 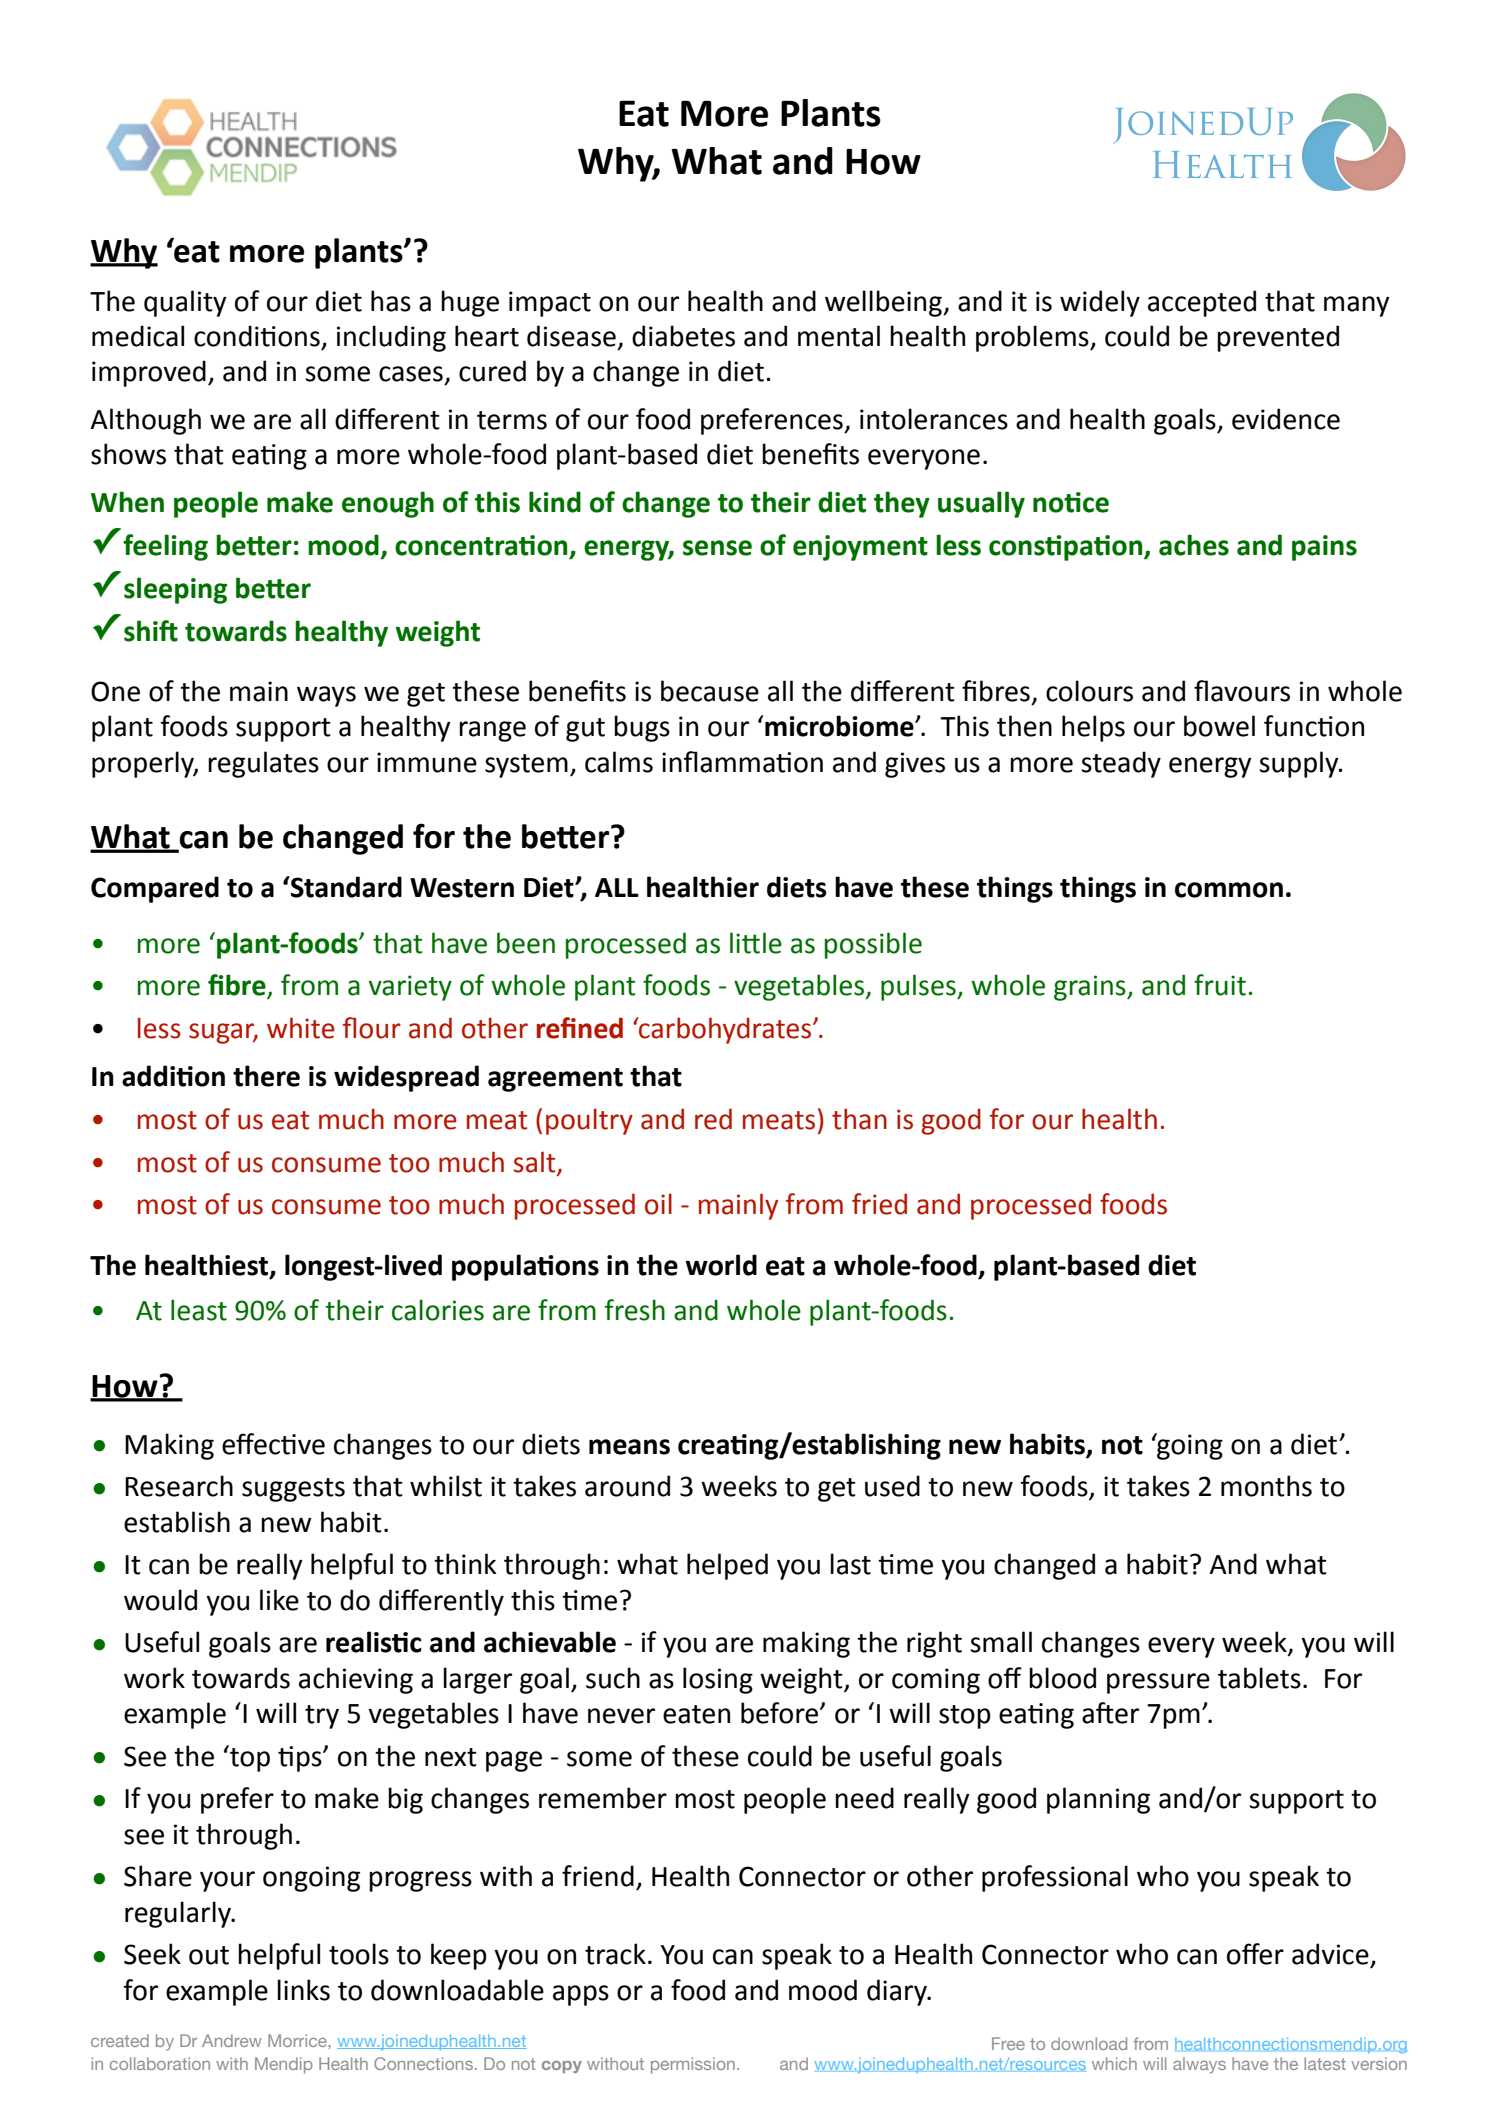 What do you see at coordinates (391, 338) in the image?
I see `including` at bounding box center [391, 338].
